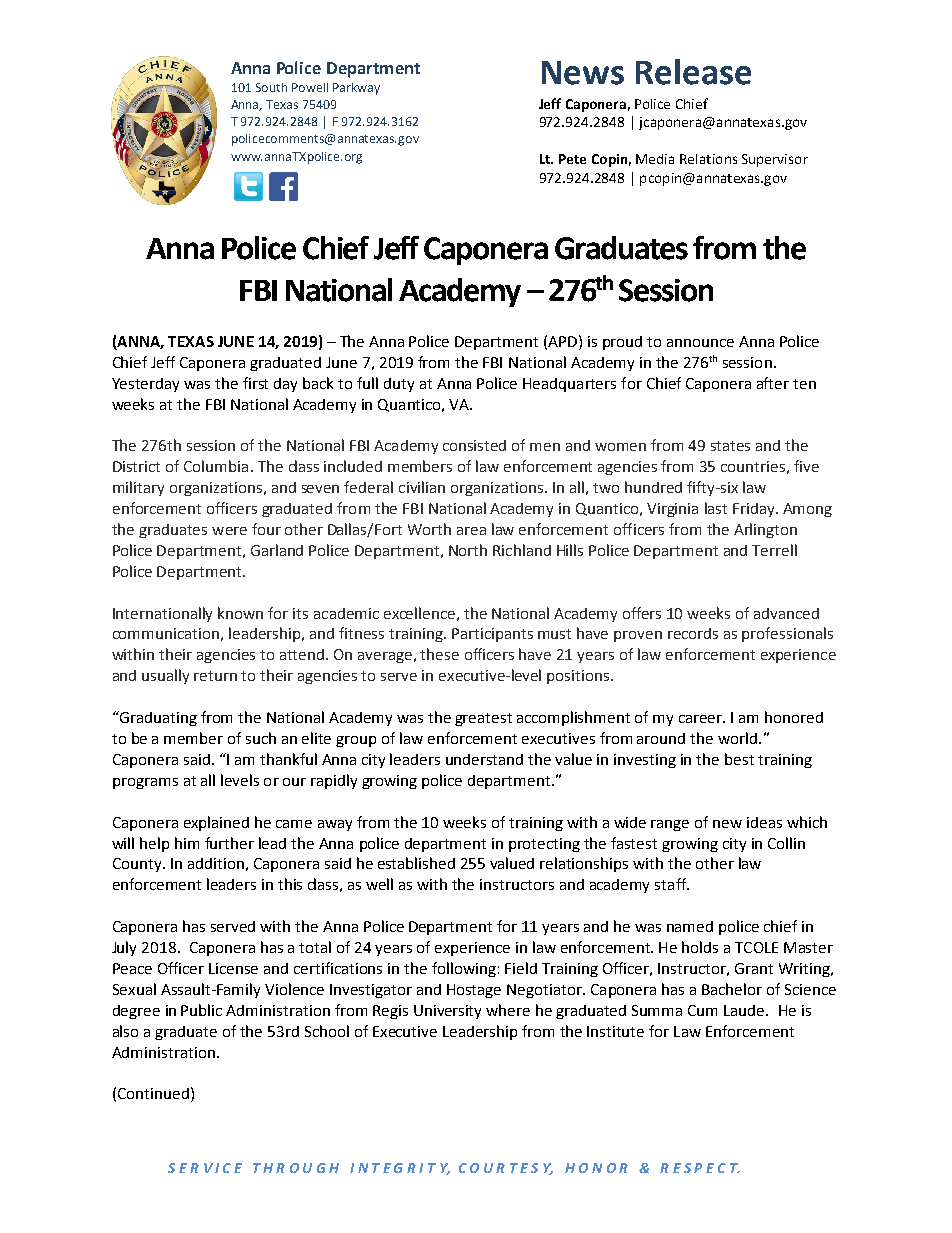  Describe the element at coordinates (416, 863) in the screenshot. I see `established` at that location.
